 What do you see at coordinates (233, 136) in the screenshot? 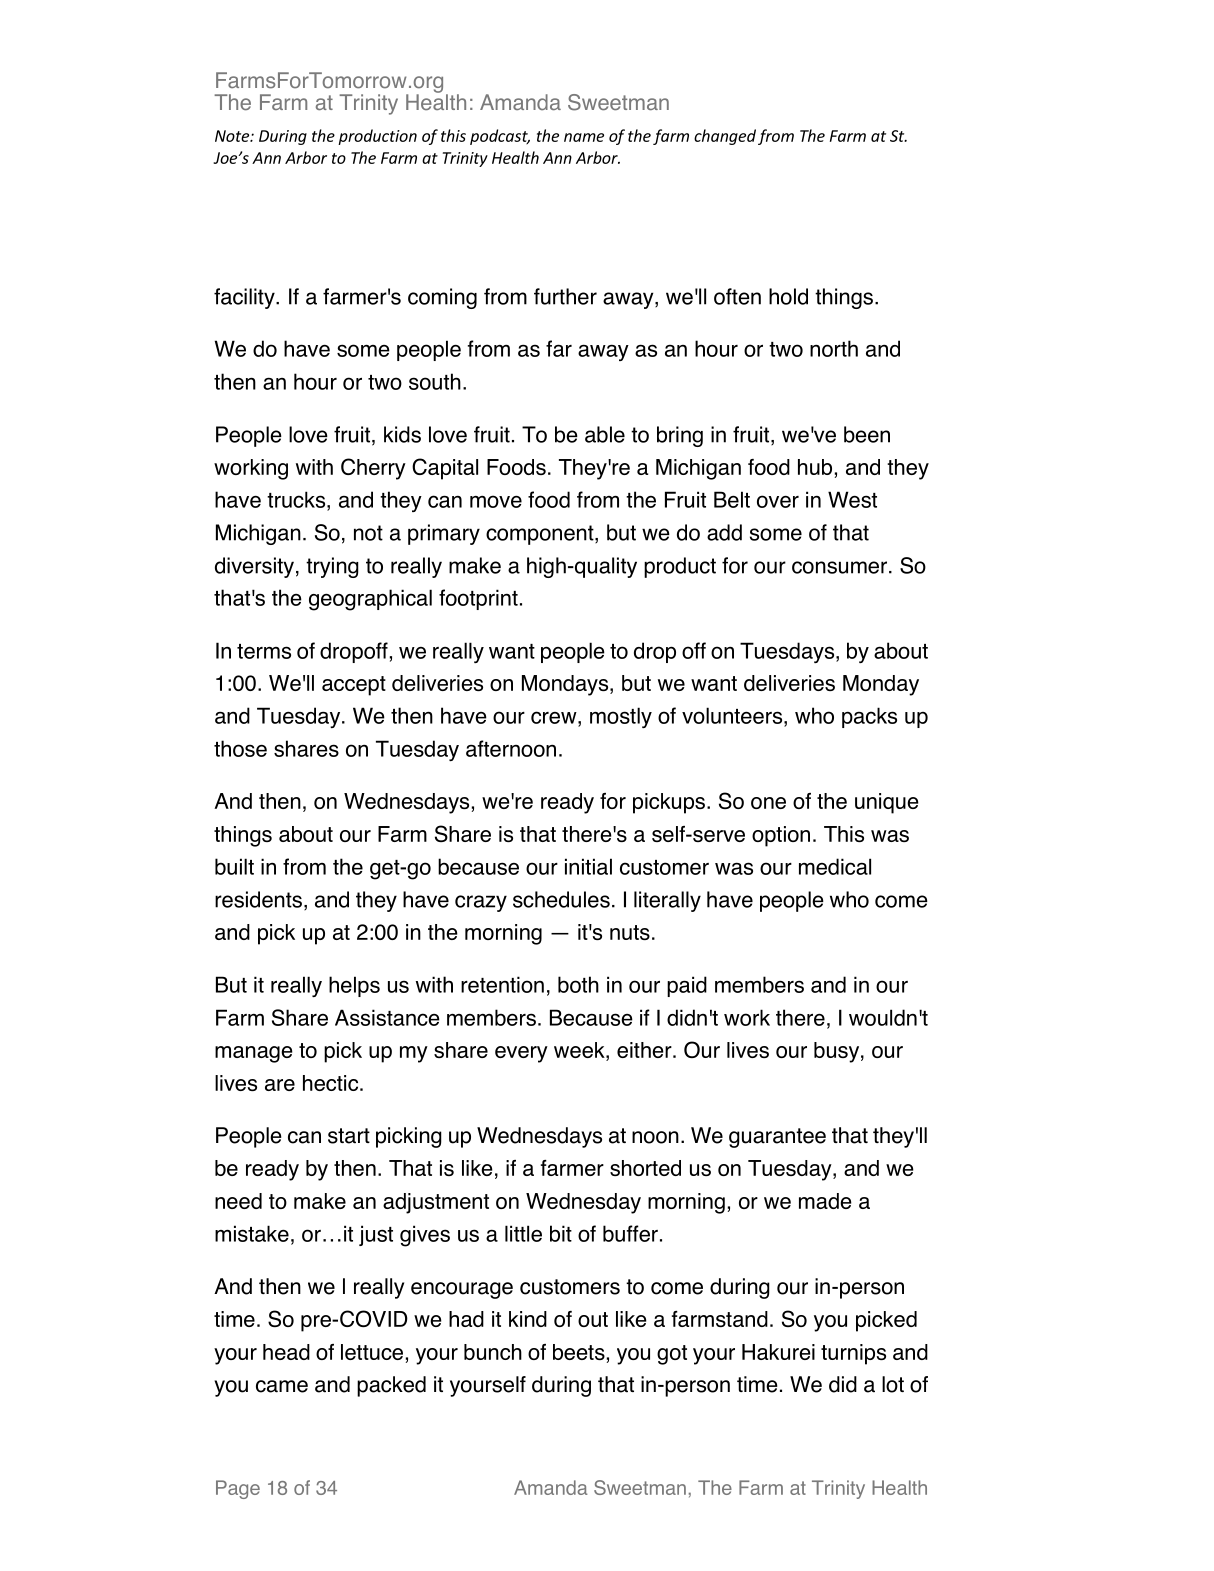
I see `Note` at bounding box center [233, 136].
